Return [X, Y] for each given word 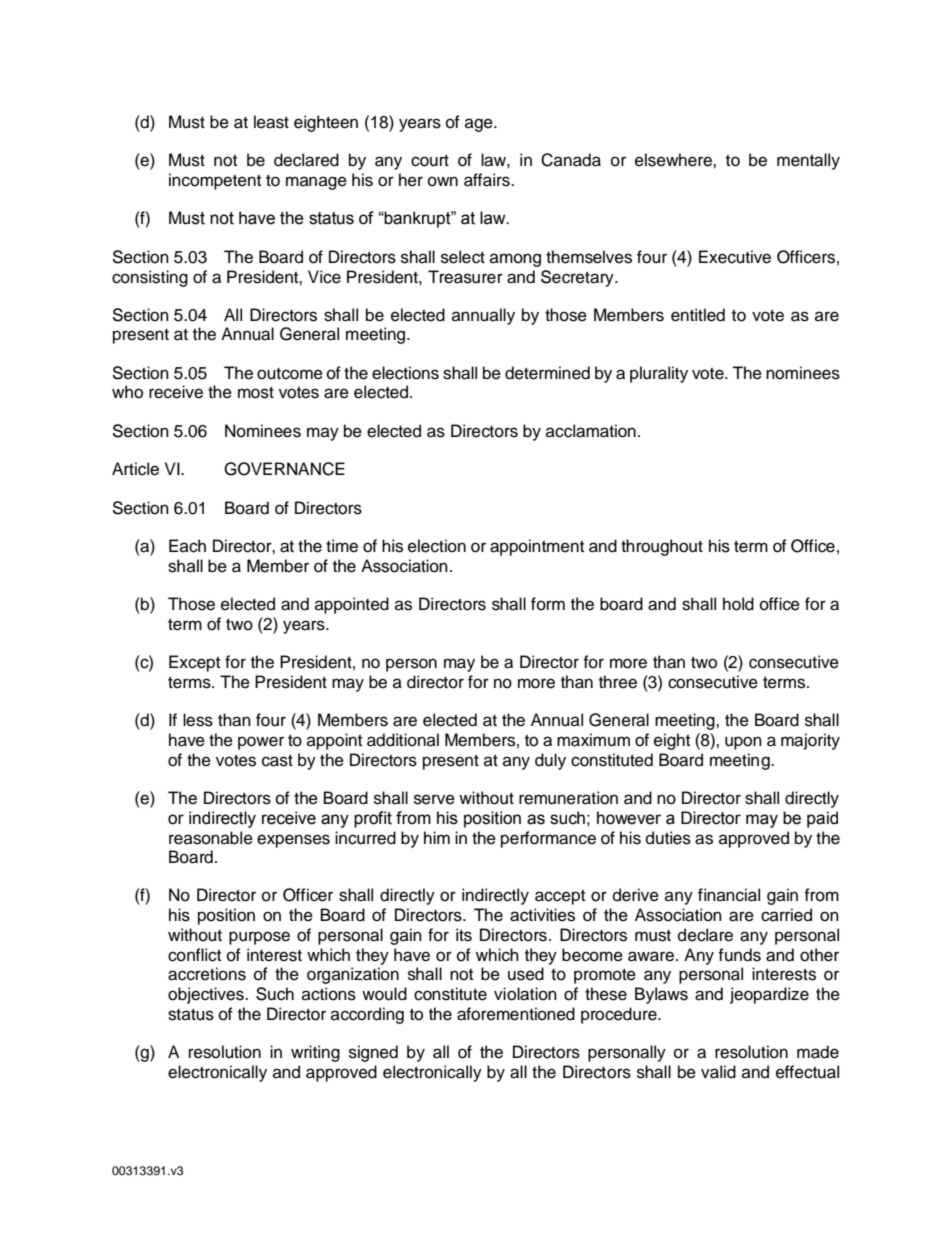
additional [403, 740]
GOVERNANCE [284, 469]
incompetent [215, 181]
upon [743, 743]
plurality [659, 374]
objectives [207, 995]
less [198, 720]
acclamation [591, 431]
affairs [488, 180]
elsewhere [674, 160]
